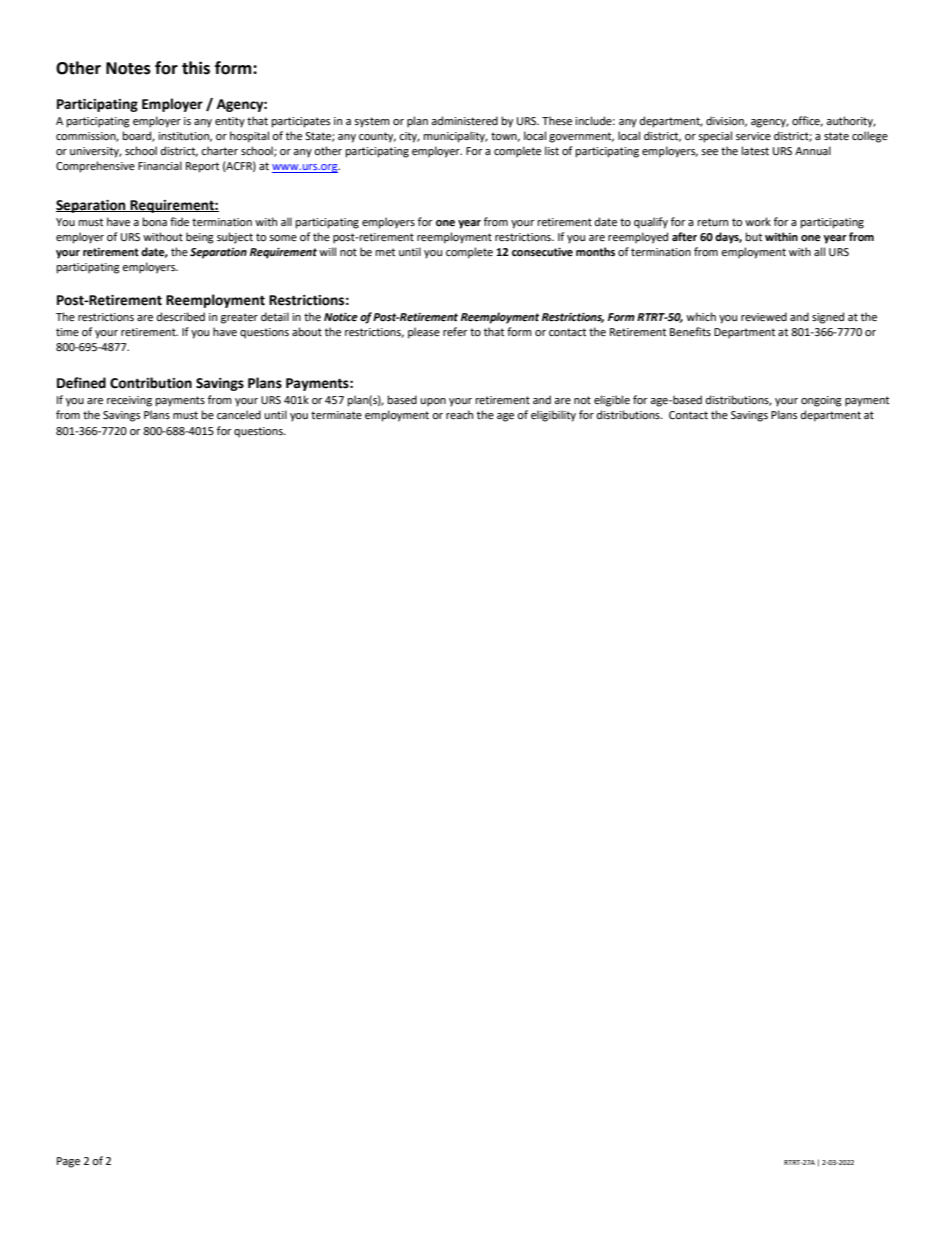 The width and height of the image is (952, 1233). Describe the element at coordinates (455, 332) in the image. I see `refer` at that location.
